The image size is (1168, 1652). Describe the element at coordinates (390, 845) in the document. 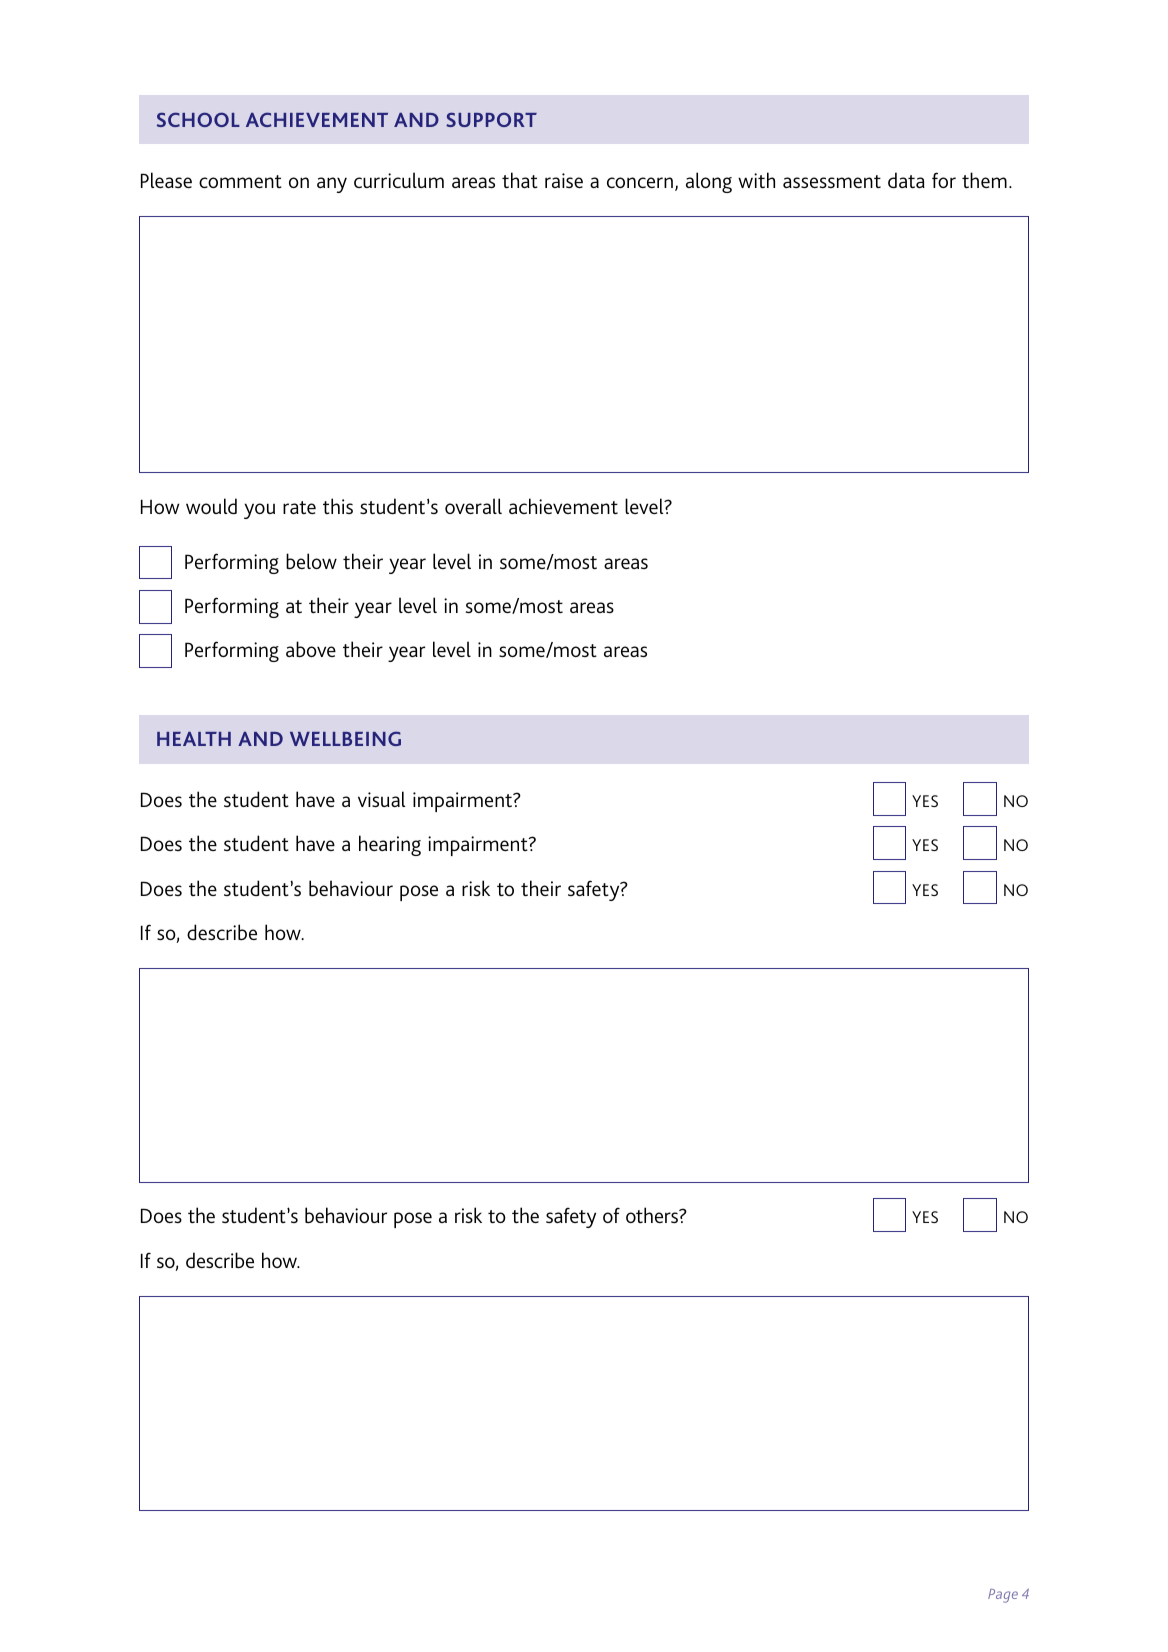

I see `hearing` at that location.
